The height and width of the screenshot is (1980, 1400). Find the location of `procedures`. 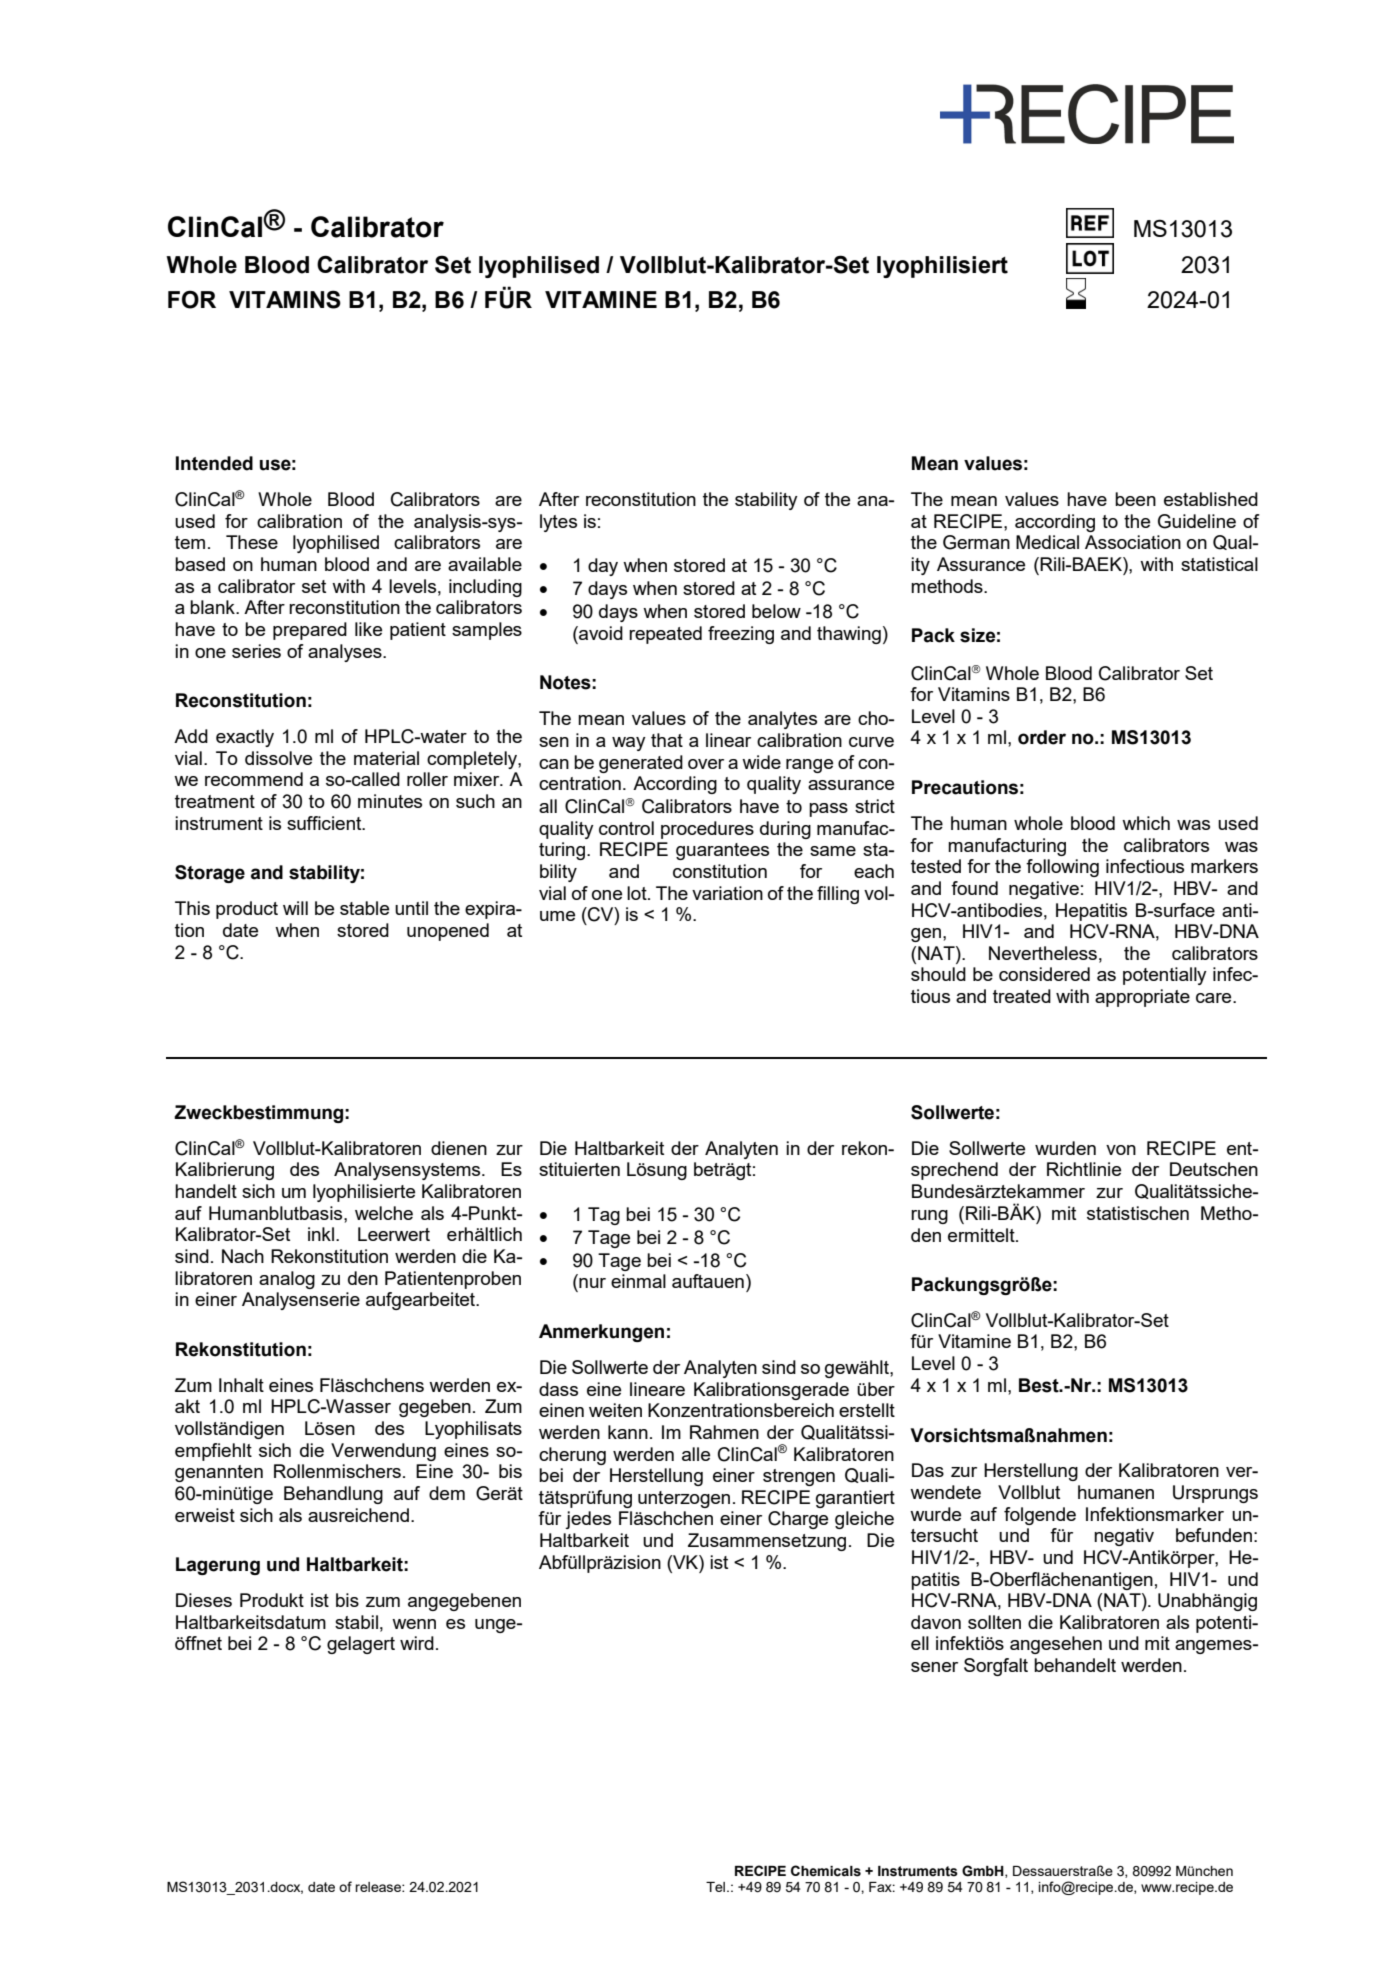

procedures is located at coordinates (707, 830).
